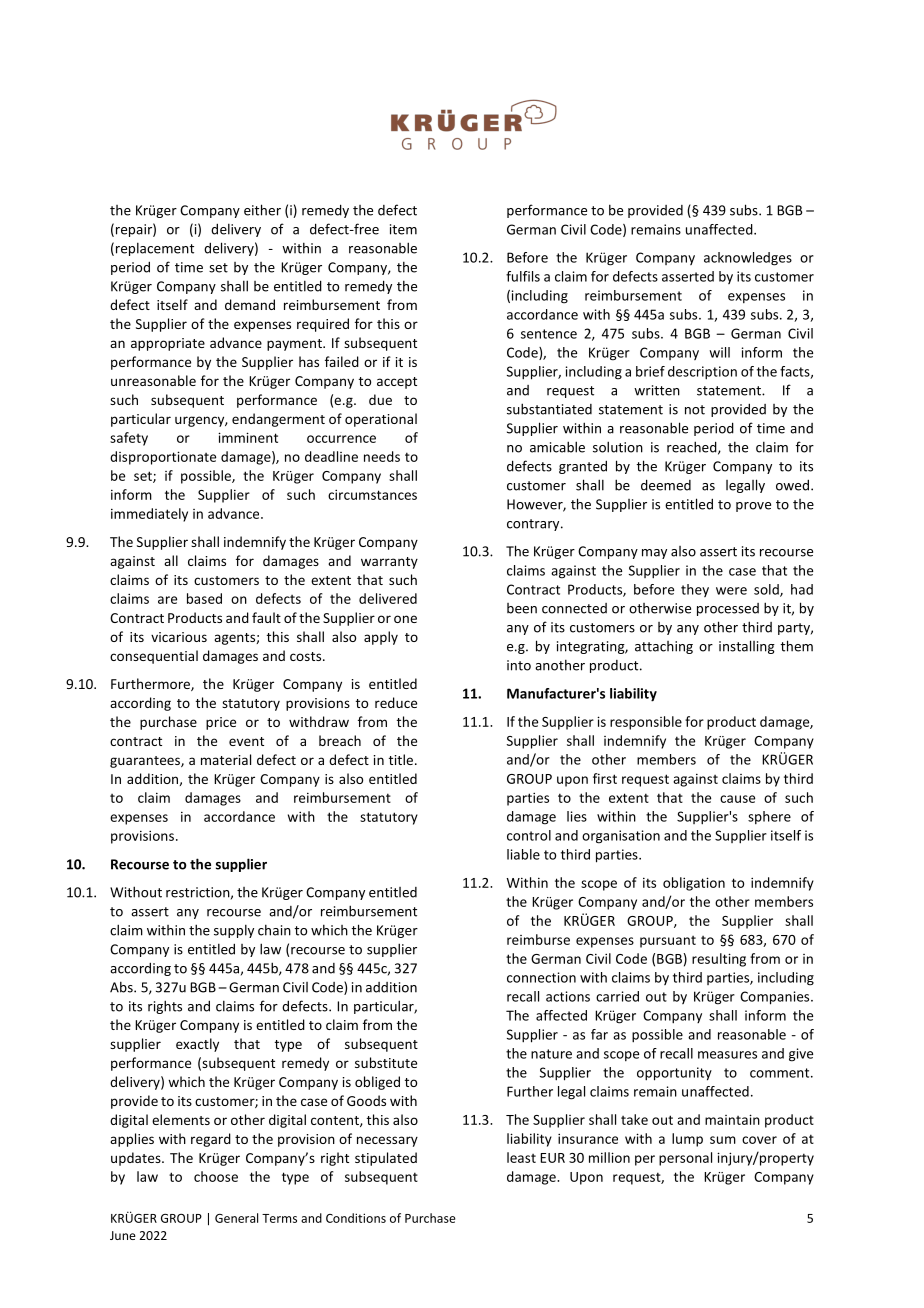 This screenshot has width=924, height=1308. I want to click on description, so click(702, 373).
